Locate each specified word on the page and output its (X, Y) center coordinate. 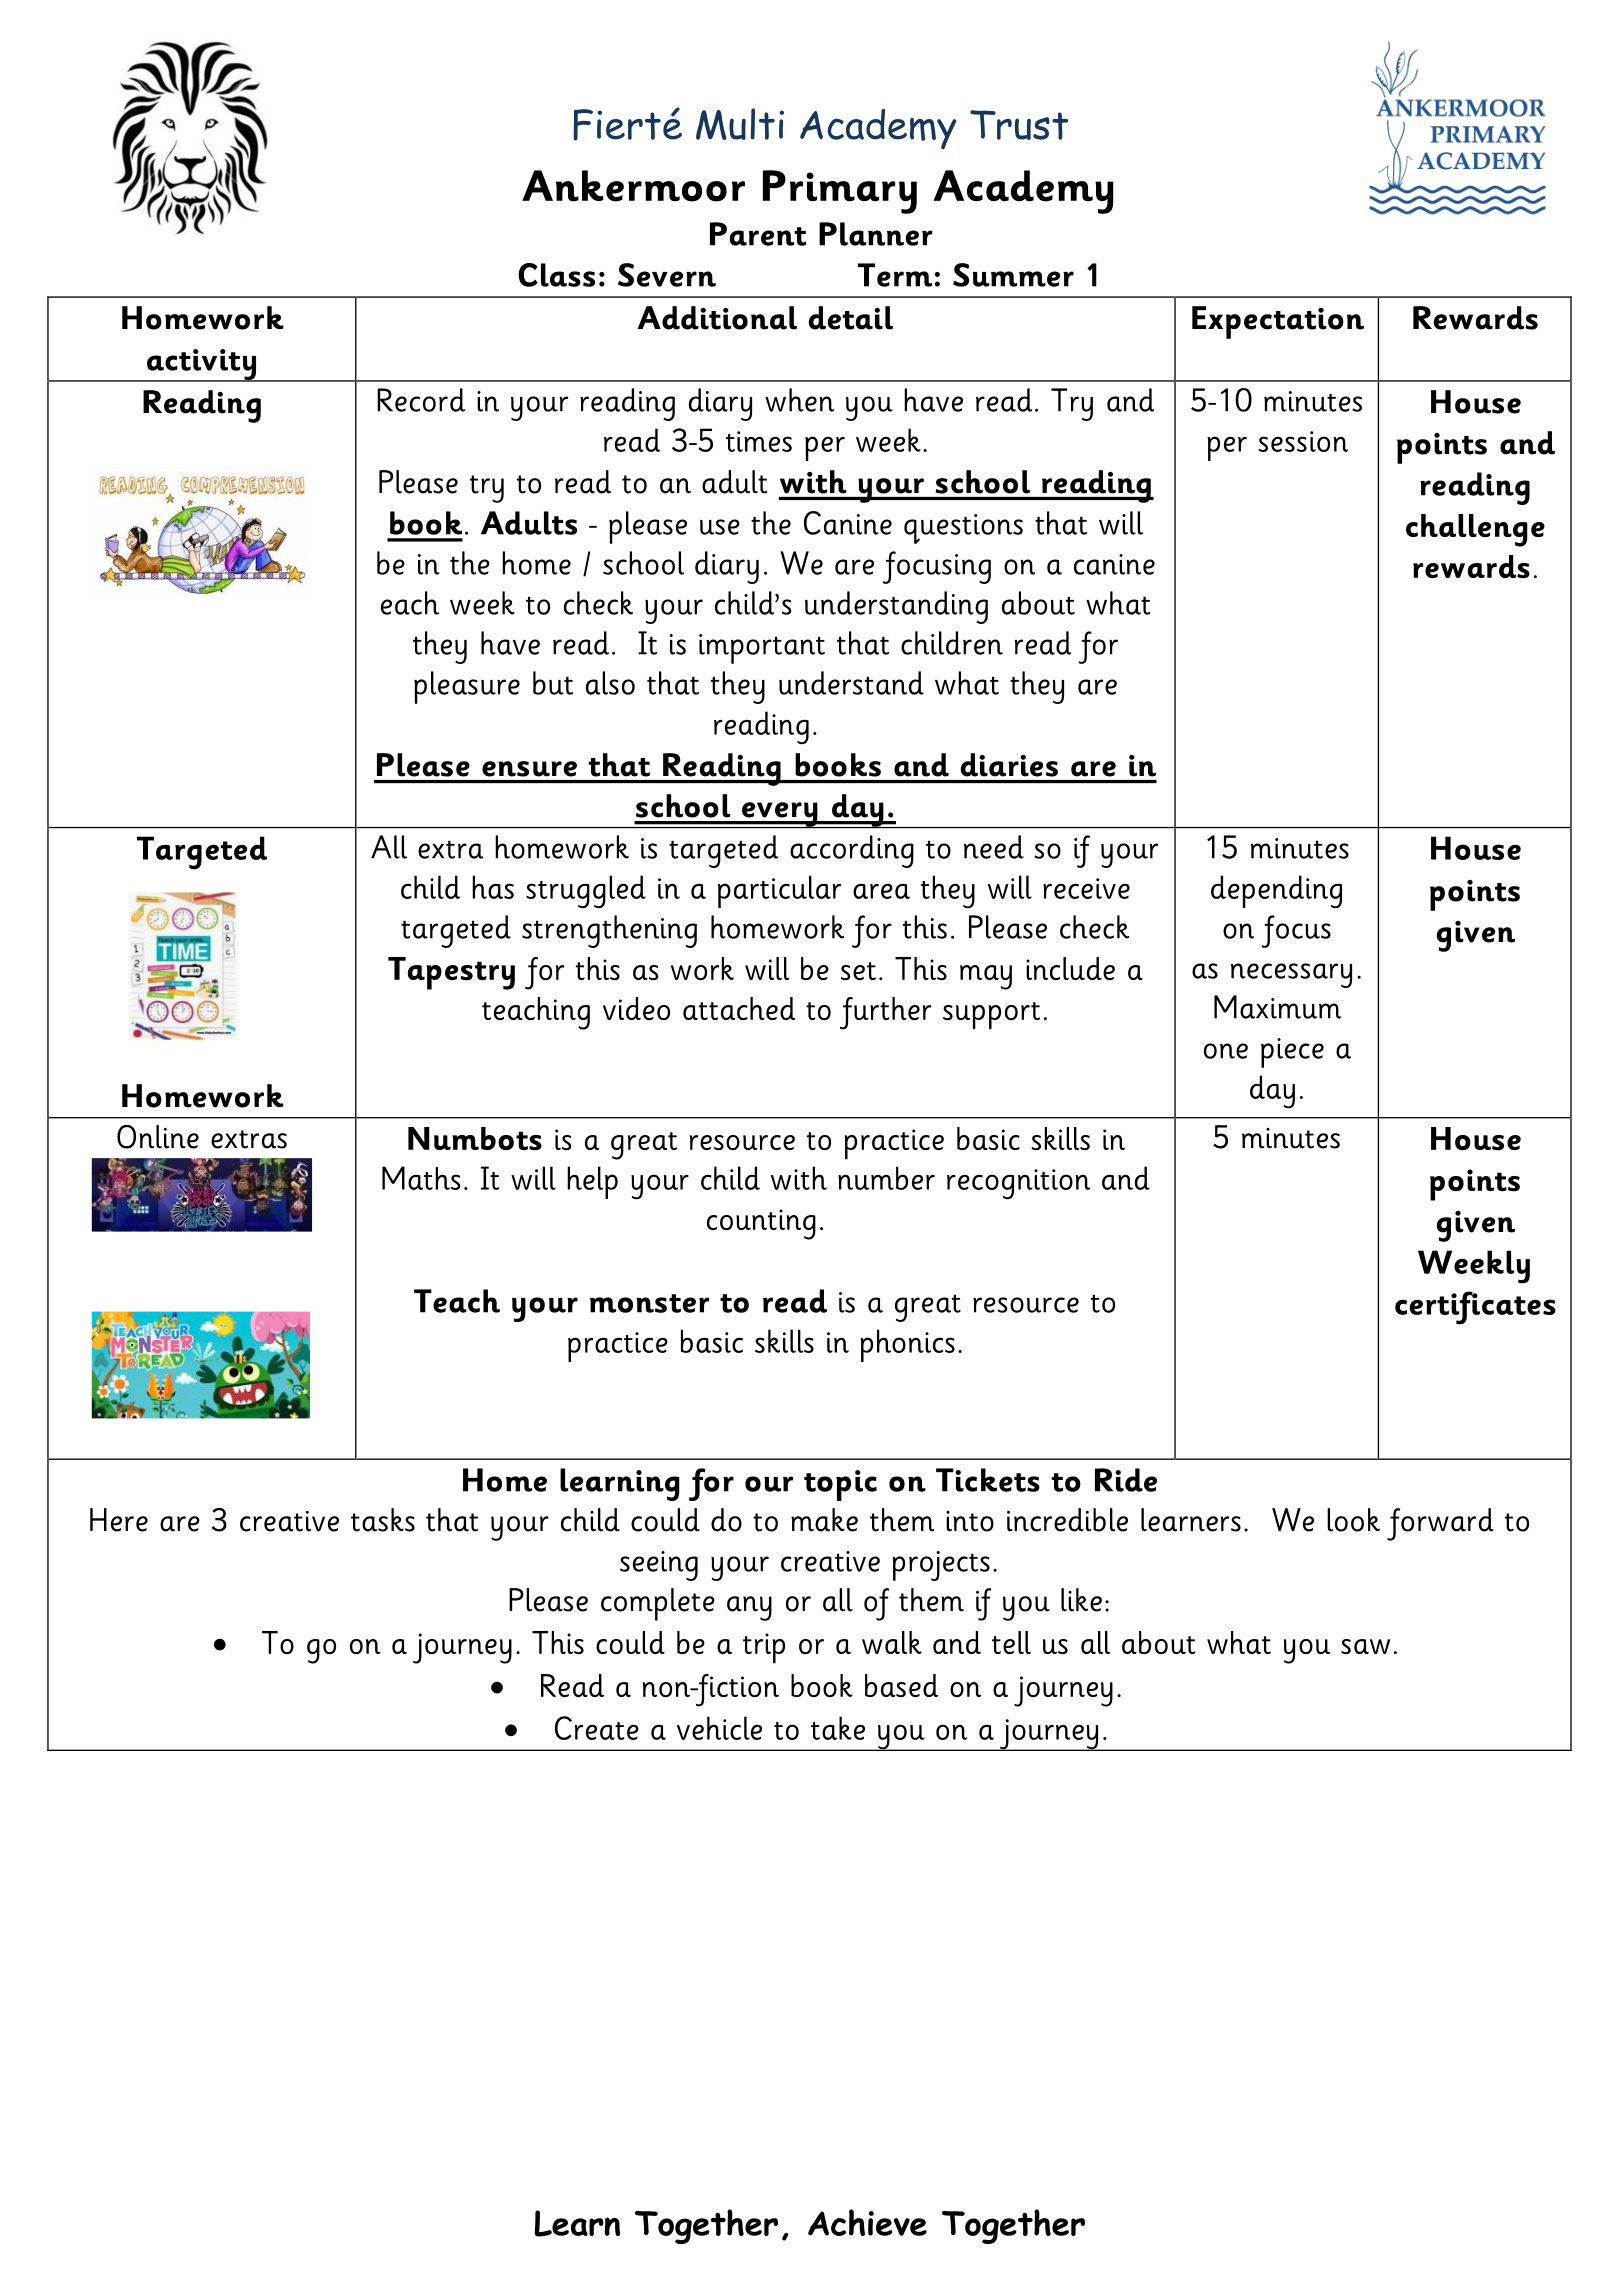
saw (1365, 1646)
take (838, 1728)
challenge (1475, 530)
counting (761, 1224)
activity (201, 365)
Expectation (1278, 322)
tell (1011, 1642)
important (762, 649)
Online (158, 1137)
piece (1292, 1053)
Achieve (867, 2222)
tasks (383, 1520)
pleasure (467, 687)
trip (764, 1648)
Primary (840, 192)
